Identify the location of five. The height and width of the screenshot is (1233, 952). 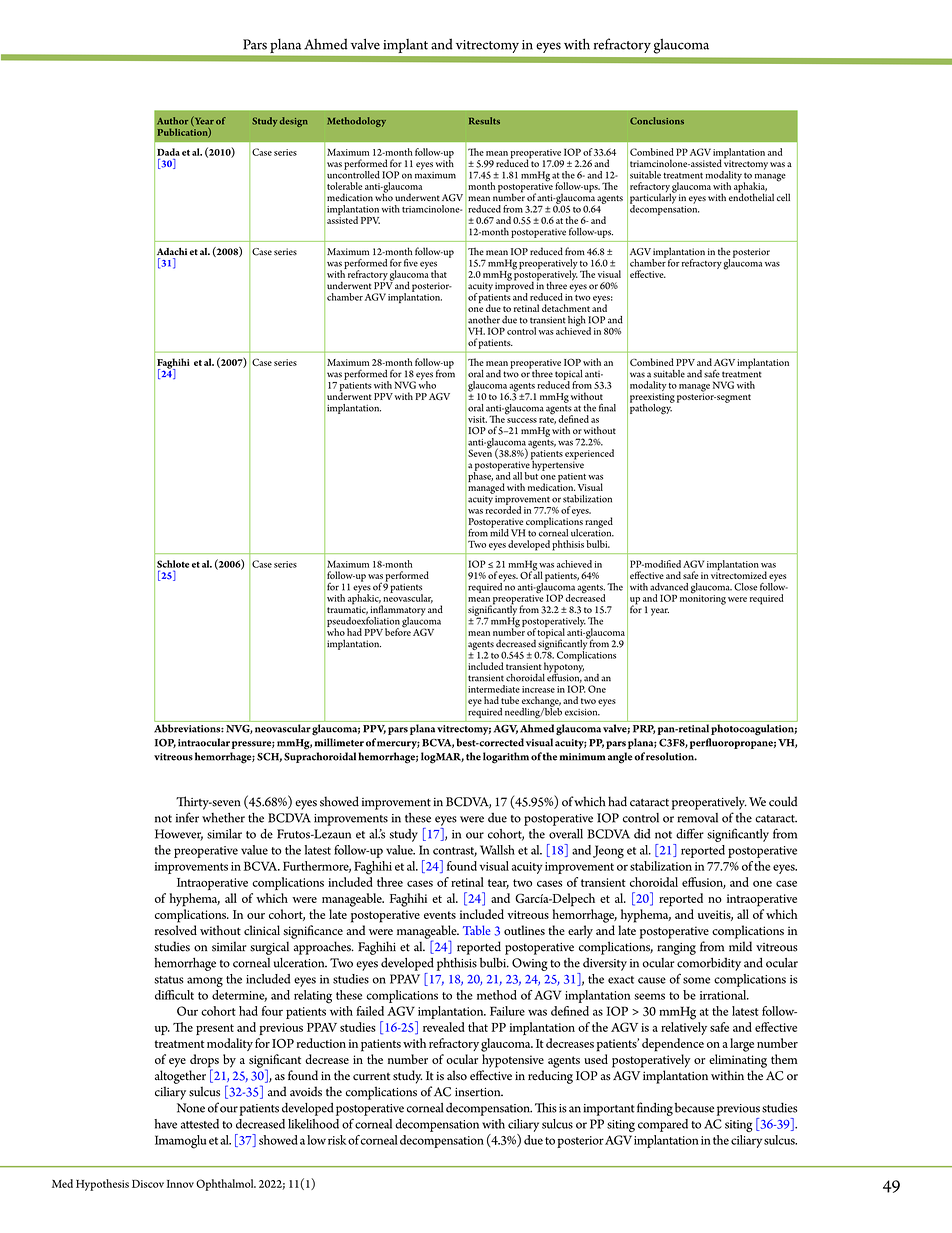
(411, 263).
